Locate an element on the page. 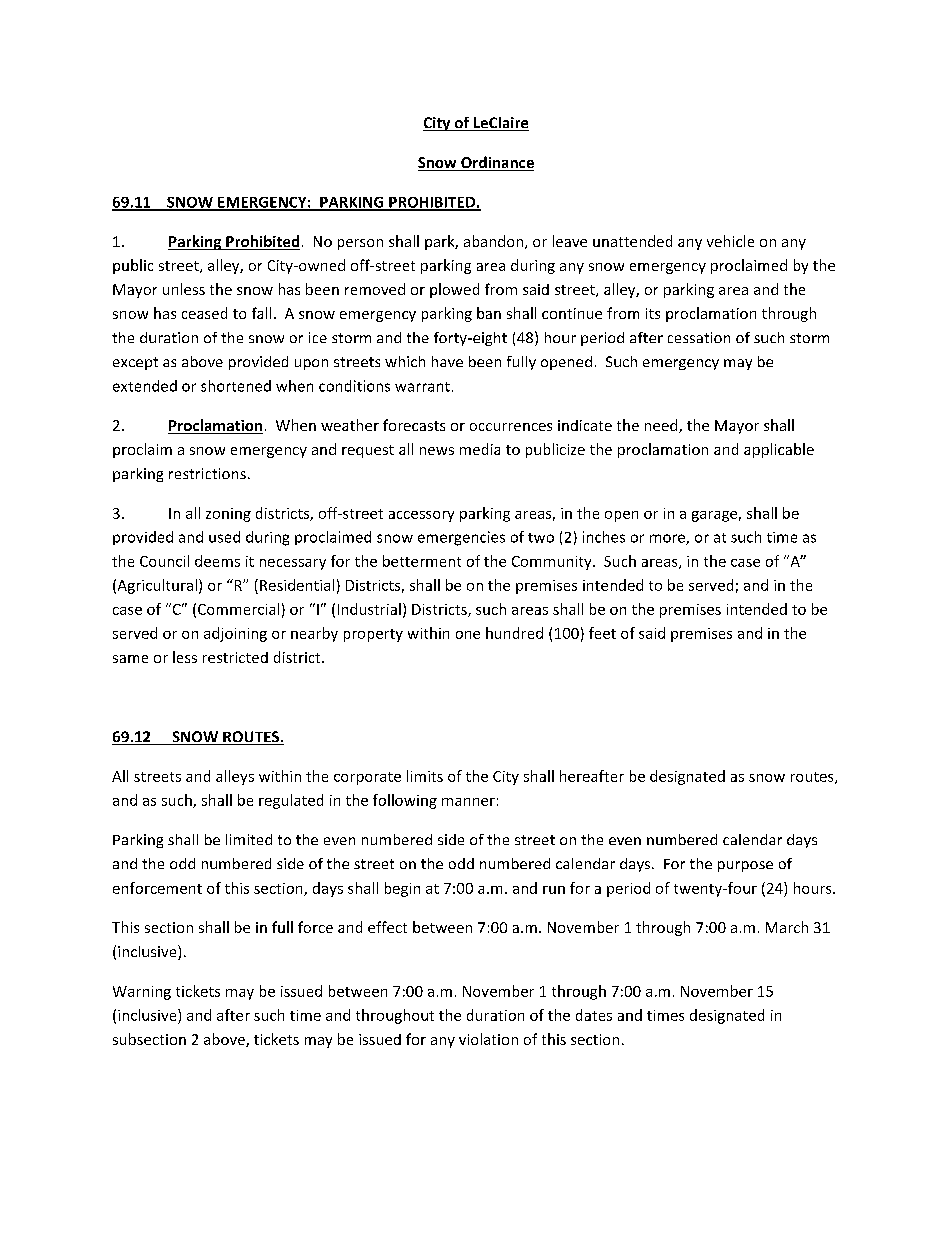  feet is located at coordinates (602, 633).
